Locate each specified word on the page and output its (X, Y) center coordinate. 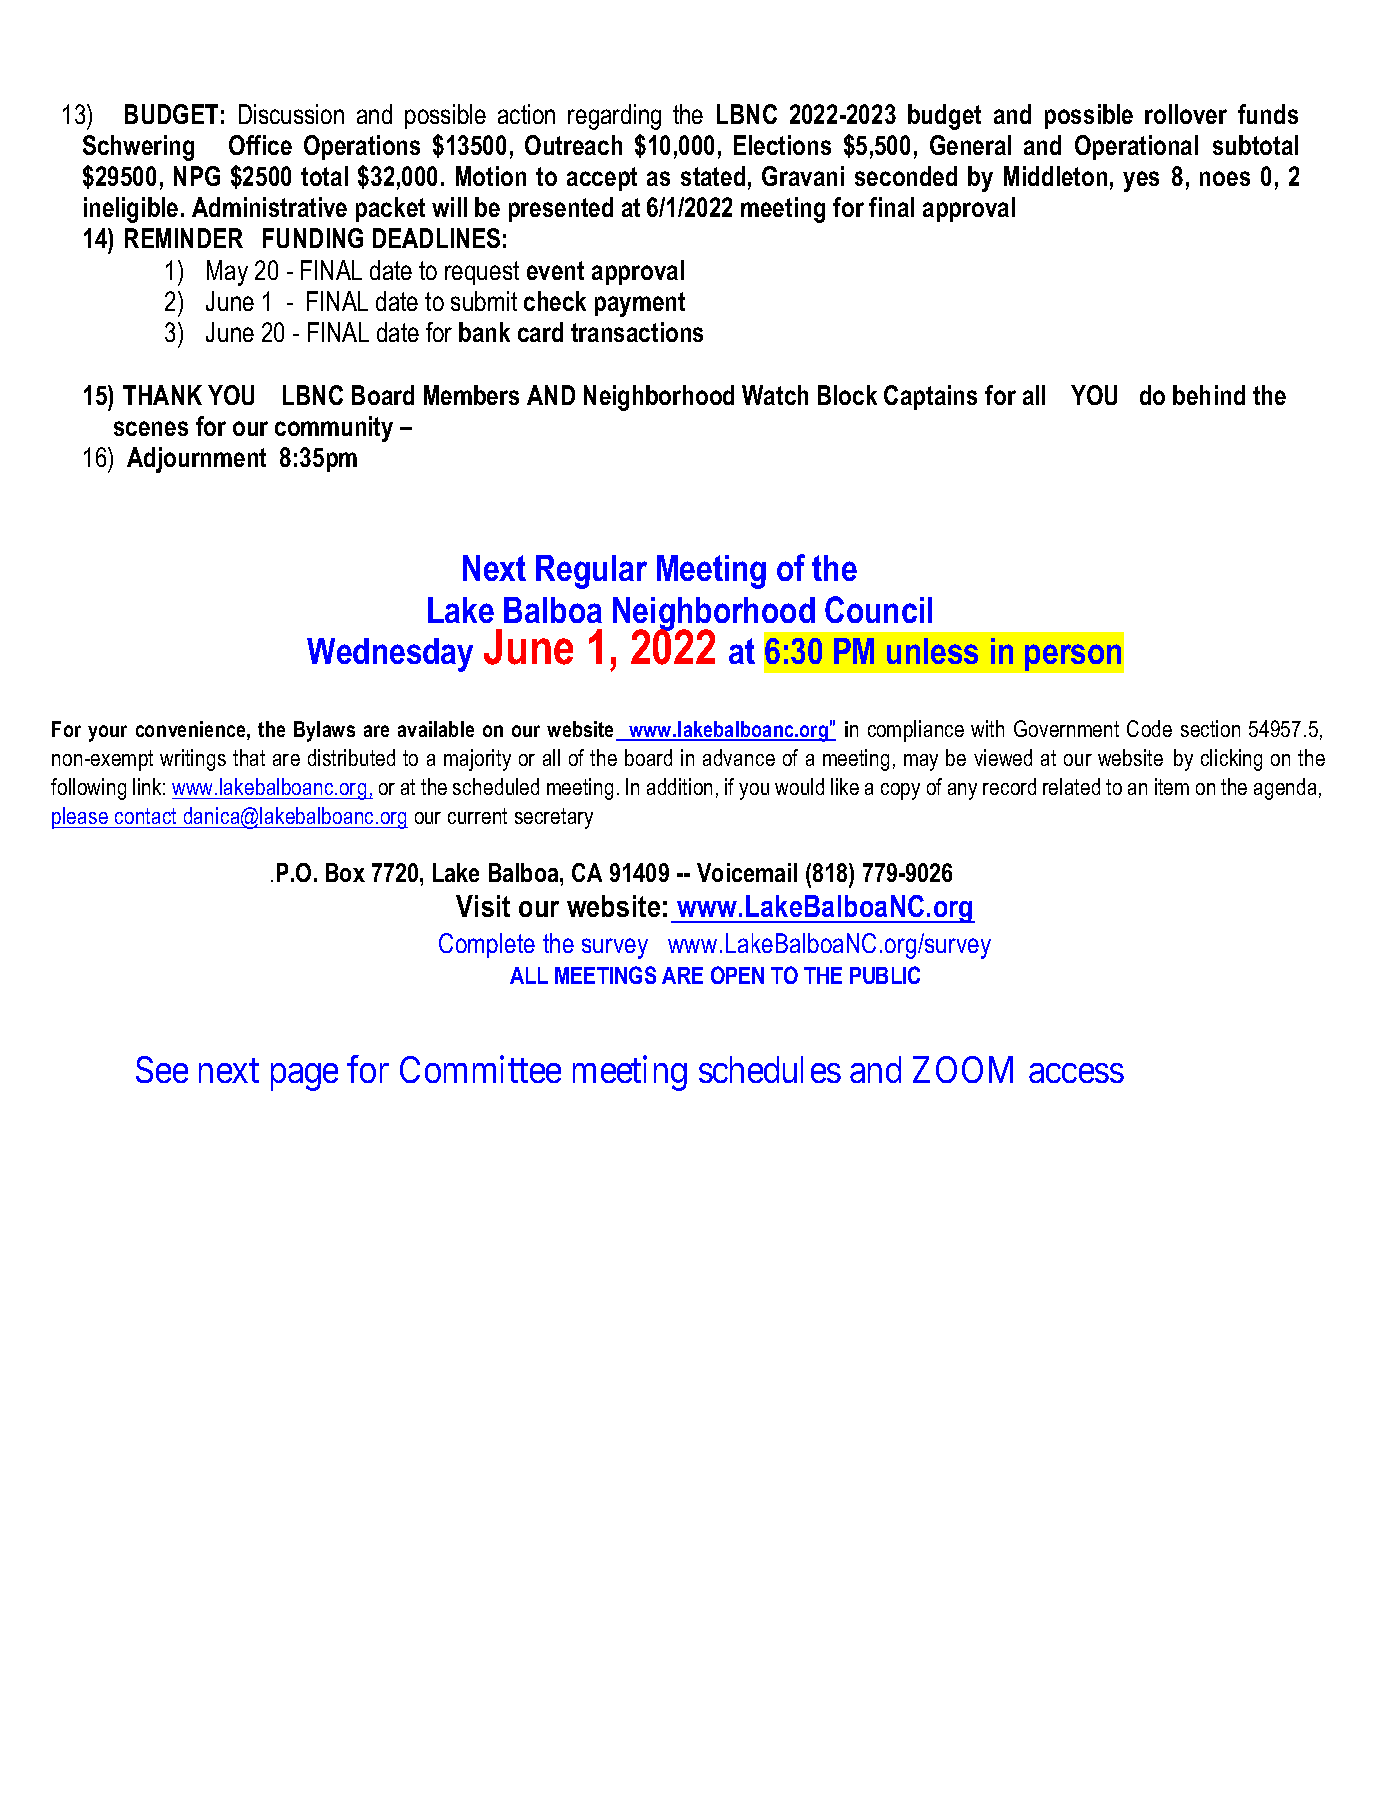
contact (145, 816)
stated (713, 176)
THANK (162, 395)
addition (679, 786)
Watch (775, 395)
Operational (1136, 147)
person (1073, 657)
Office (260, 145)
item (1172, 786)
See (162, 1069)
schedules (770, 1069)
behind (1209, 395)
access (1076, 1073)
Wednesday (390, 655)
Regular (591, 572)
